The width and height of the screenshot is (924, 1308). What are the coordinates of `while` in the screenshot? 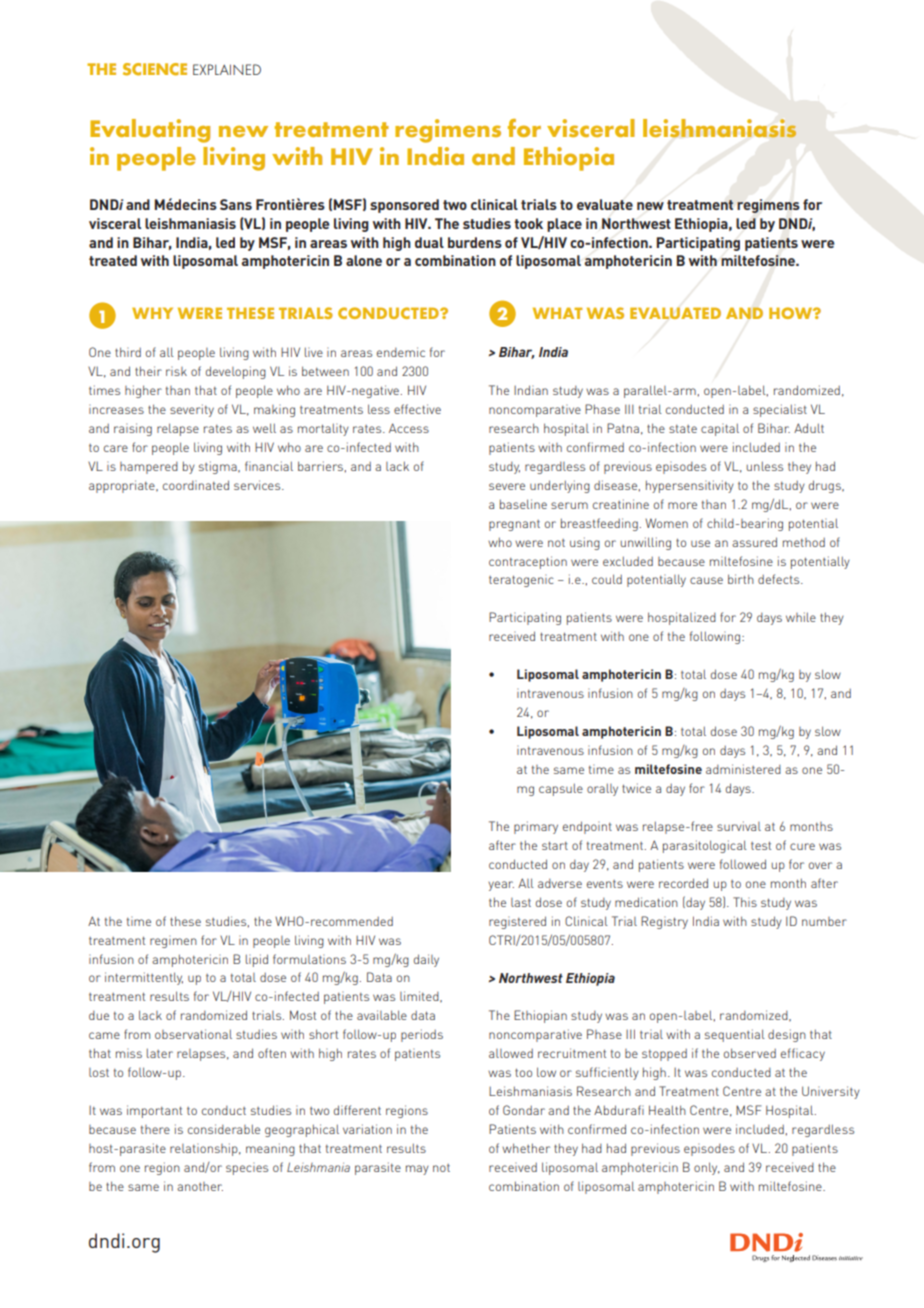 It's located at (801, 617).
